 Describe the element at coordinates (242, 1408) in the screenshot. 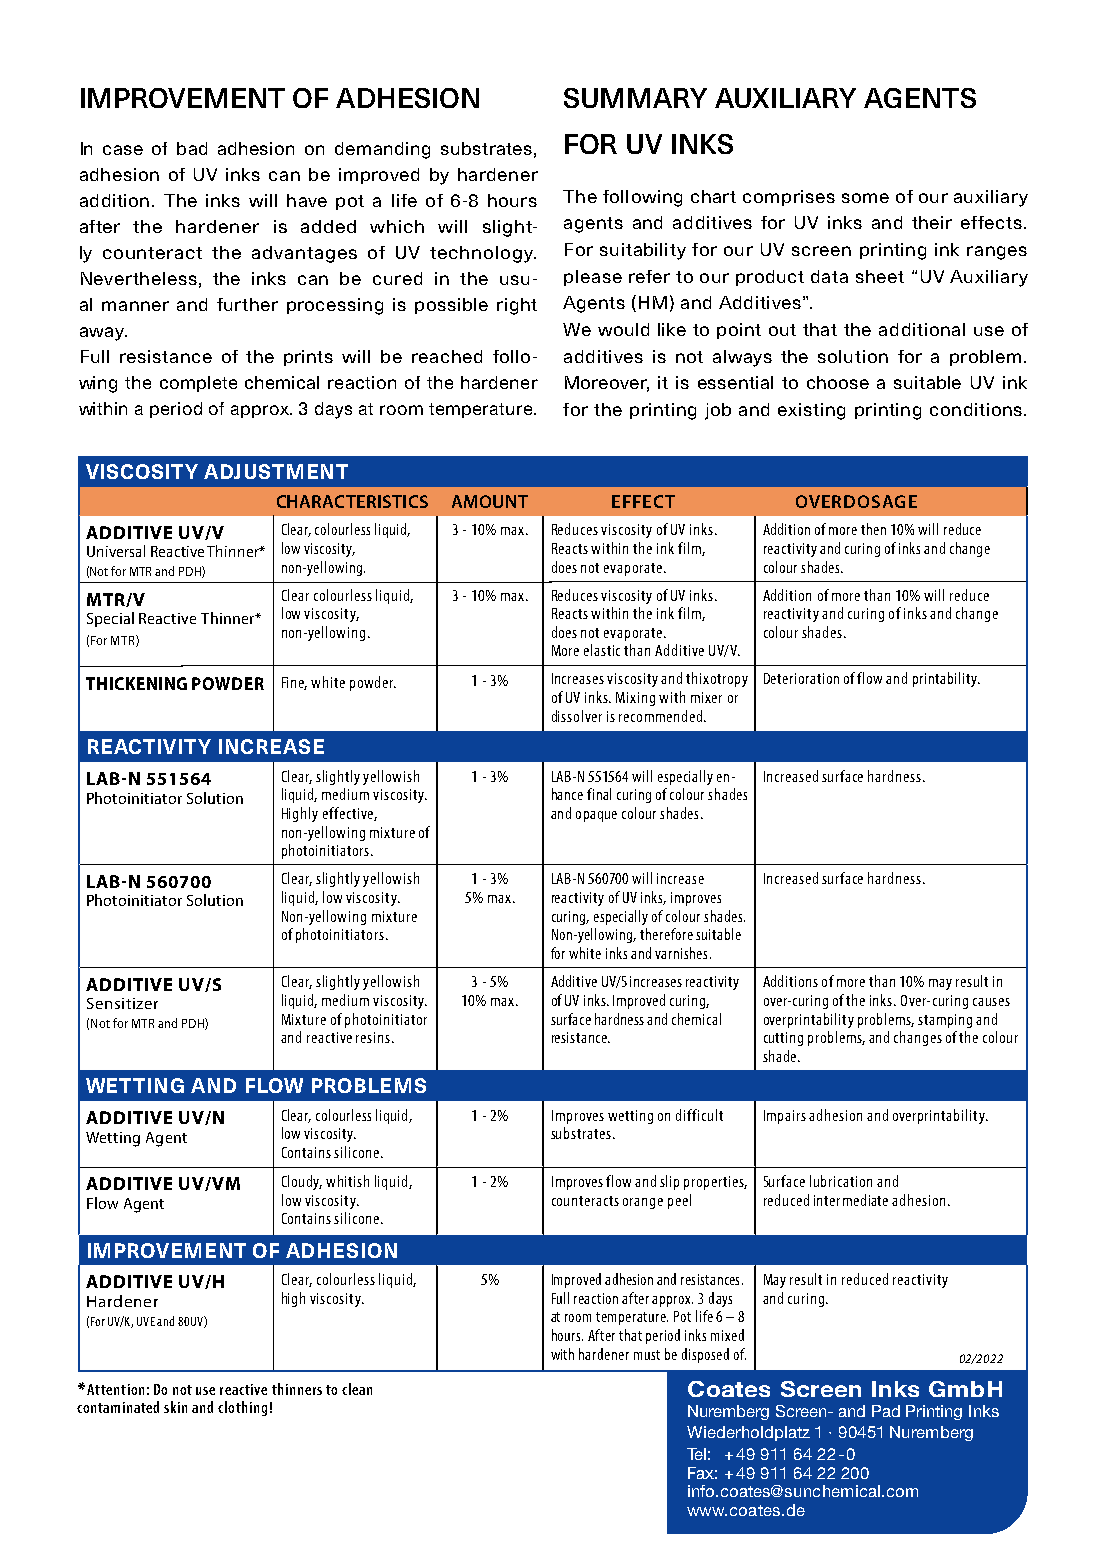

I see `clothing` at that location.
